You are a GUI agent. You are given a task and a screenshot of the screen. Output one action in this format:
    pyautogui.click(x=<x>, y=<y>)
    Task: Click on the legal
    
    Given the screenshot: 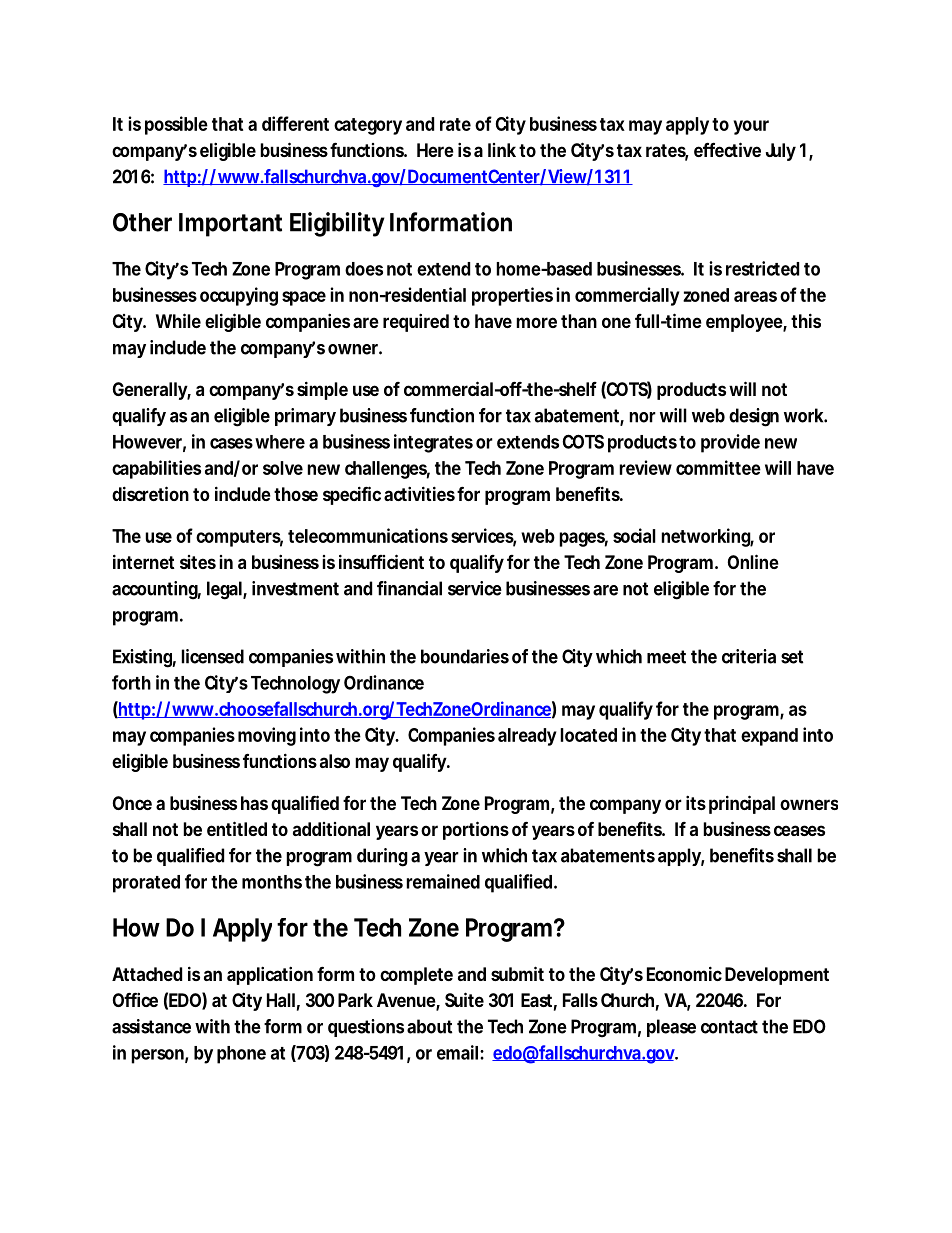 What is the action you would take?
    pyautogui.click(x=224, y=590)
